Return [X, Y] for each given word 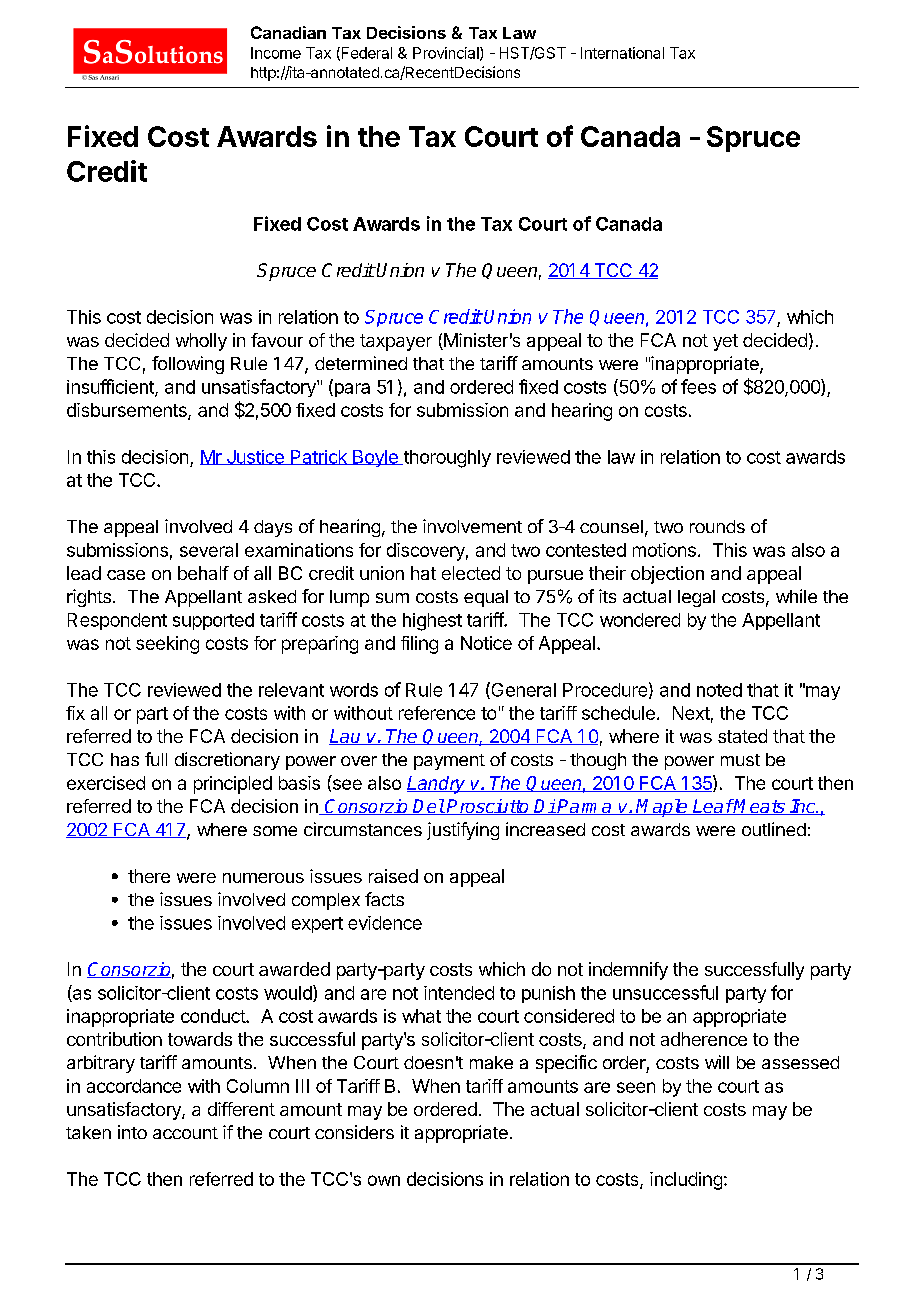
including [686, 1181]
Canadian [288, 32]
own [384, 1180]
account [185, 1133]
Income [276, 53]
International [622, 53]
